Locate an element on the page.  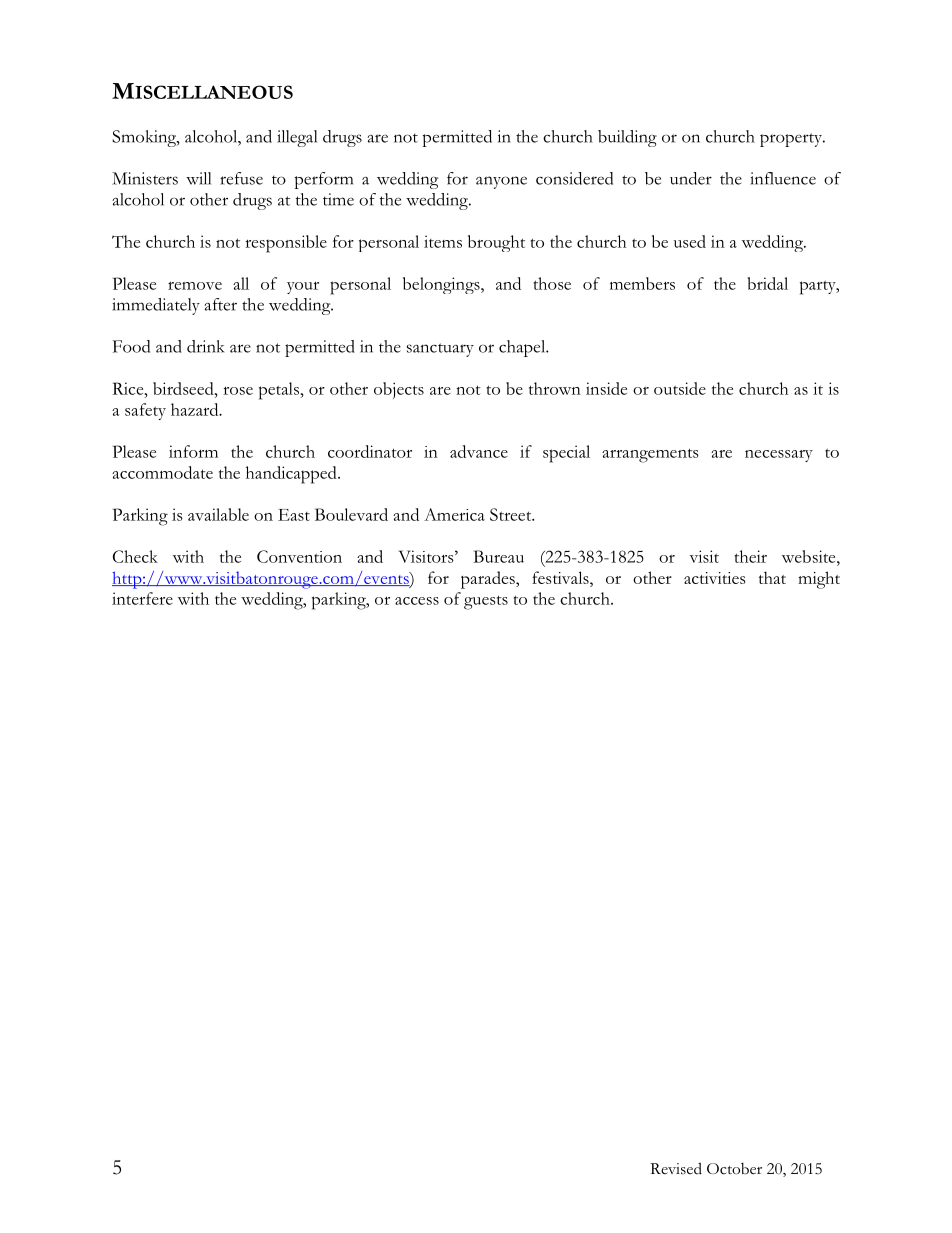
under is located at coordinates (691, 178).
